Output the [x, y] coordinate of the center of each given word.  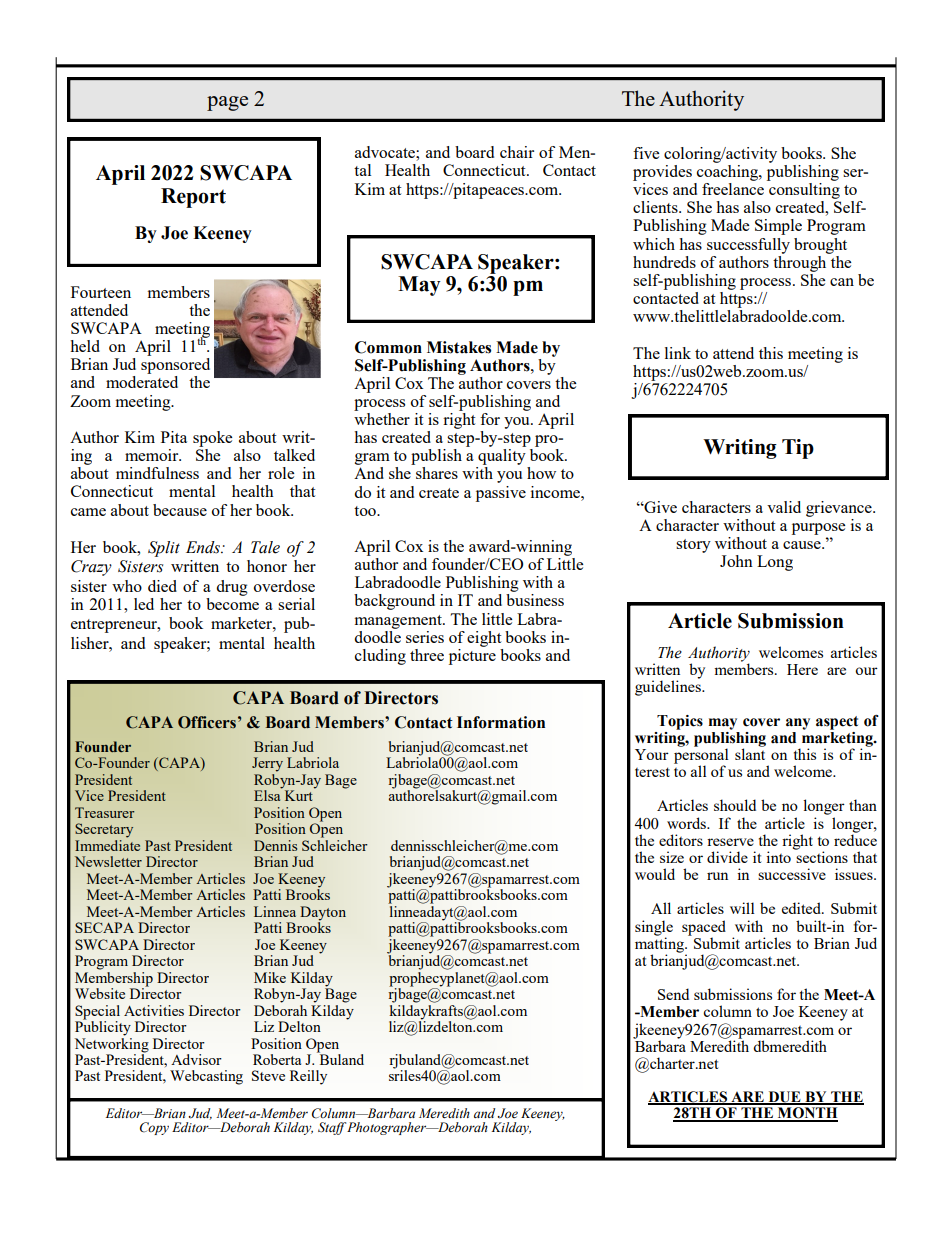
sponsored [175, 366]
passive [501, 494]
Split [164, 549]
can [842, 282]
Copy [154, 1128]
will [742, 908]
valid [784, 507]
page [227, 103]
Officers [207, 722]
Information [501, 722]
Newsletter [108, 861]
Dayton [323, 913]
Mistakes [459, 347]
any [798, 724]
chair [517, 152]
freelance [733, 189]
